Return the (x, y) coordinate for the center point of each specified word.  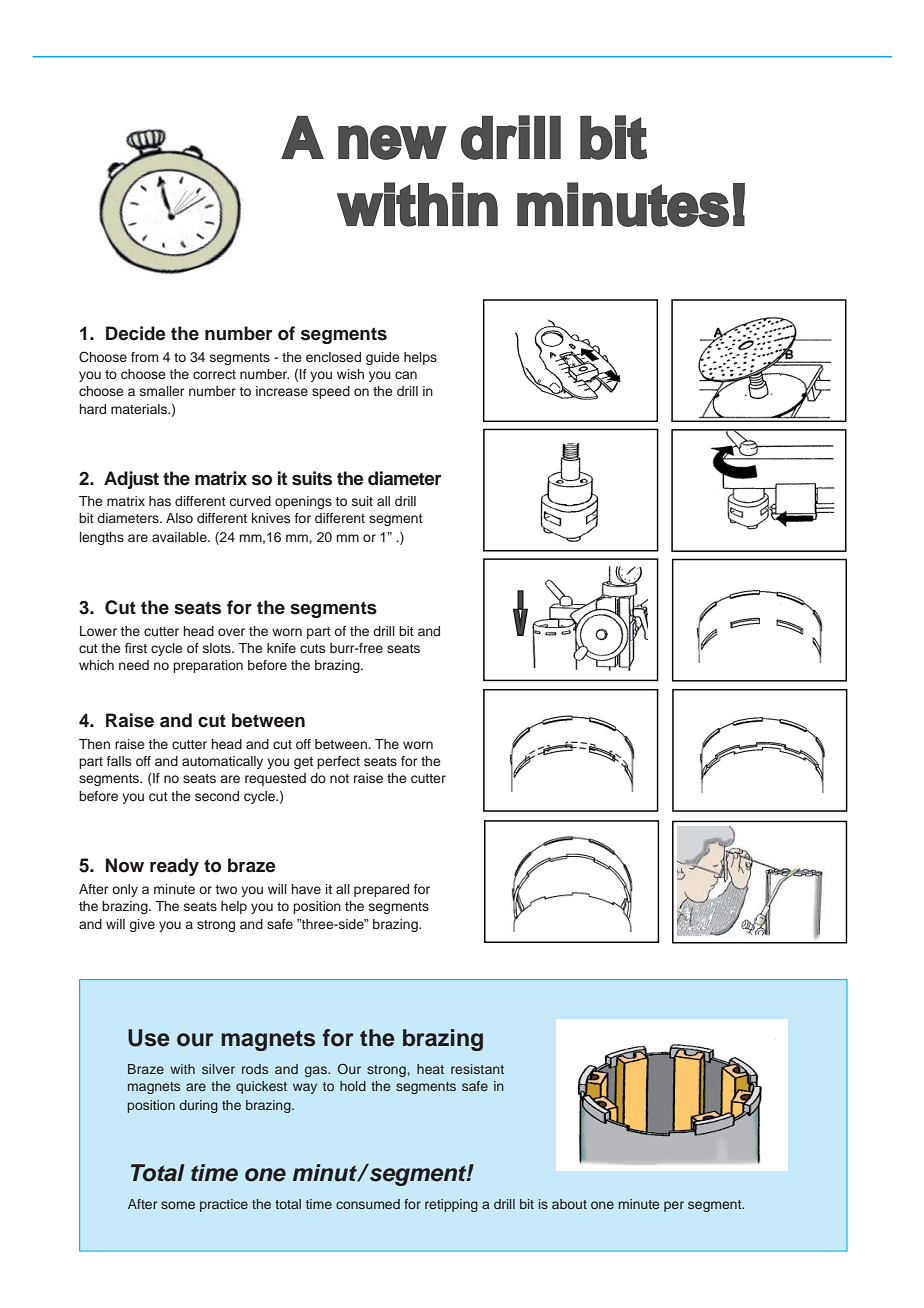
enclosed (333, 357)
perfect (338, 762)
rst (139, 648)
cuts (312, 648)
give (142, 925)
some (178, 1205)
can (406, 375)
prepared (381, 890)
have (306, 889)
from (144, 357)
